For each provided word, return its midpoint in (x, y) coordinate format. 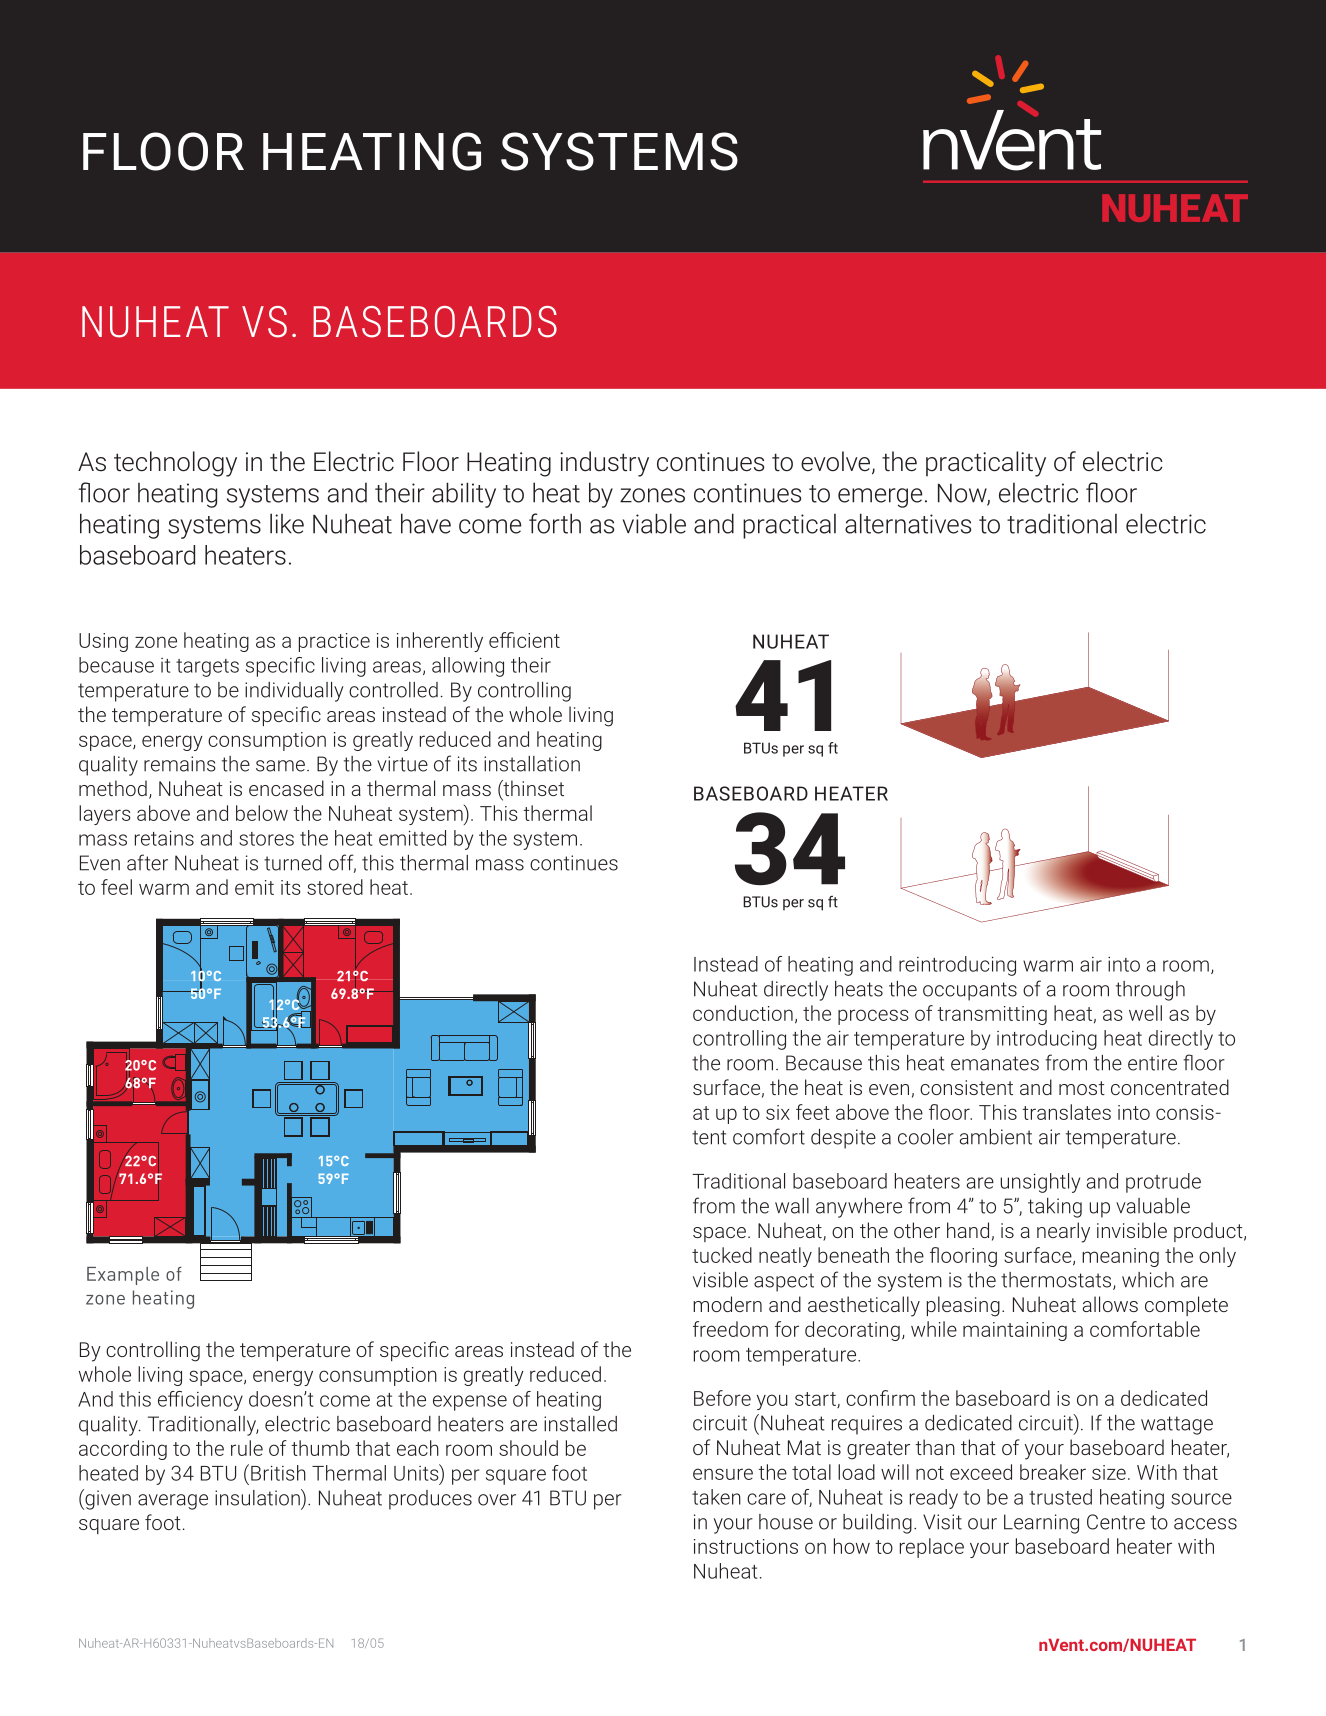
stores (266, 839)
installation (532, 764)
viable (654, 523)
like (287, 523)
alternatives (908, 523)
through (1150, 991)
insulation (258, 1497)
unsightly (1040, 1183)
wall (792, 1206)
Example (123, 1276)
